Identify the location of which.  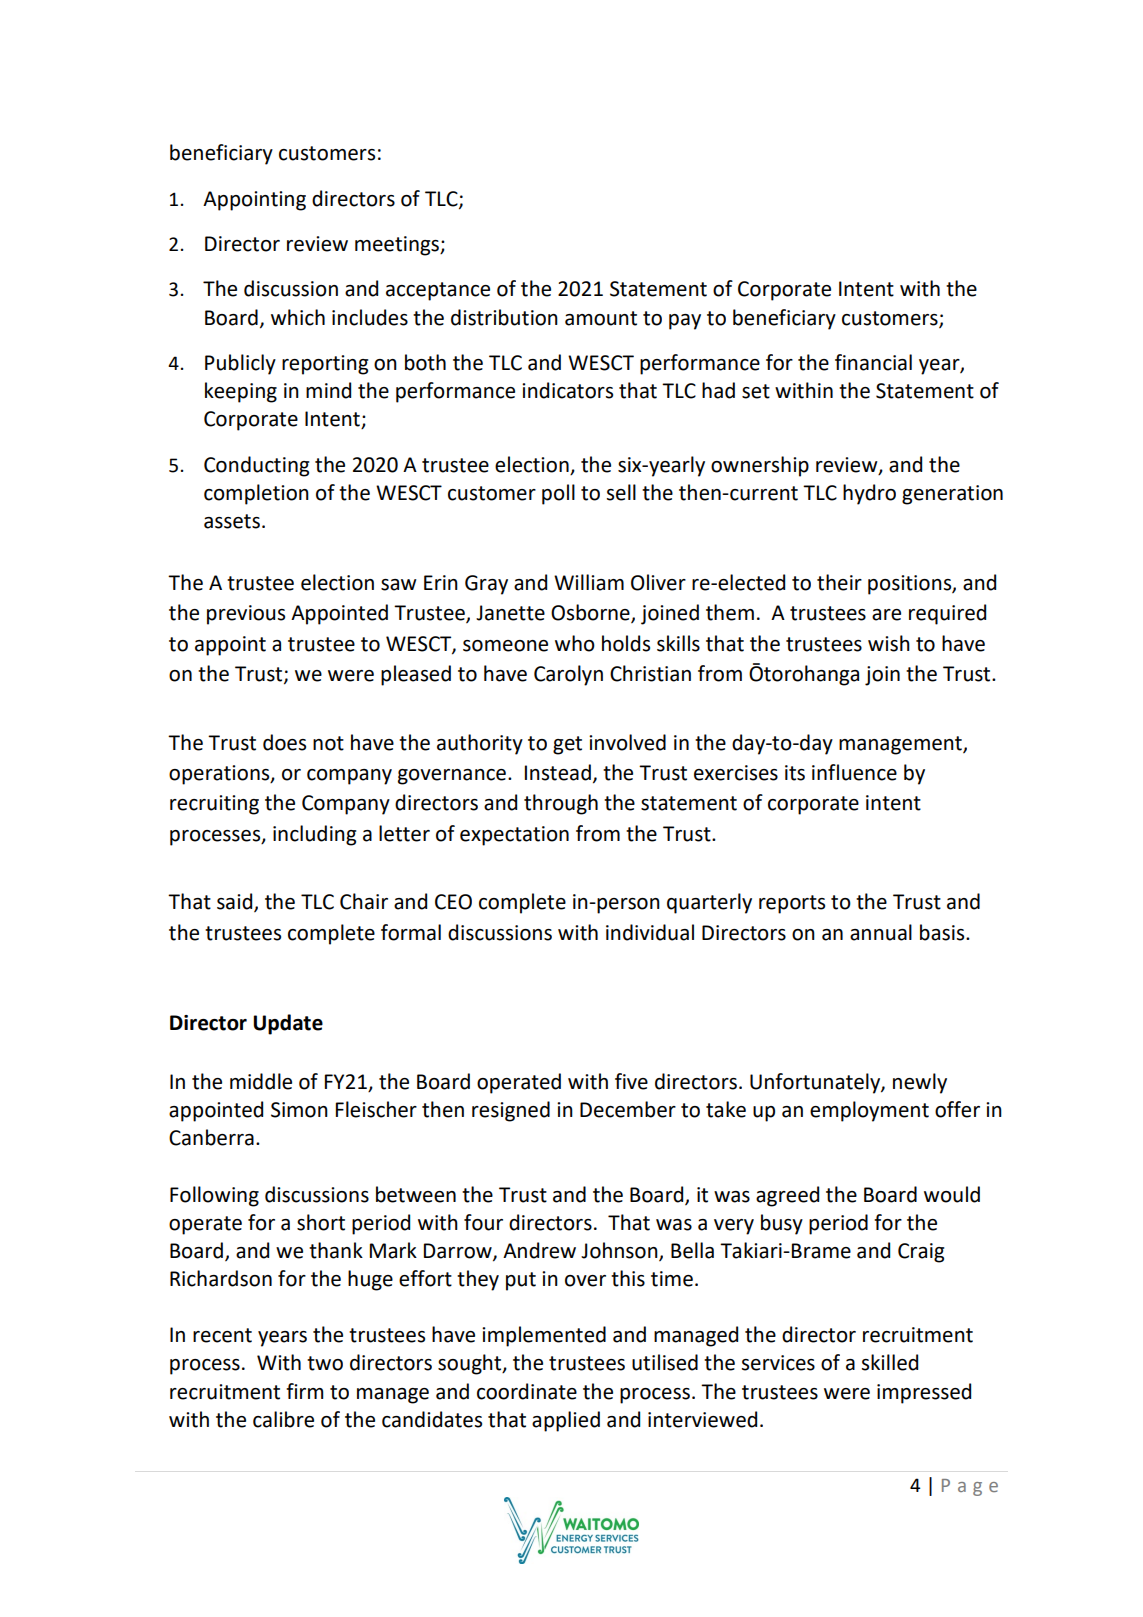
(298, 317).
